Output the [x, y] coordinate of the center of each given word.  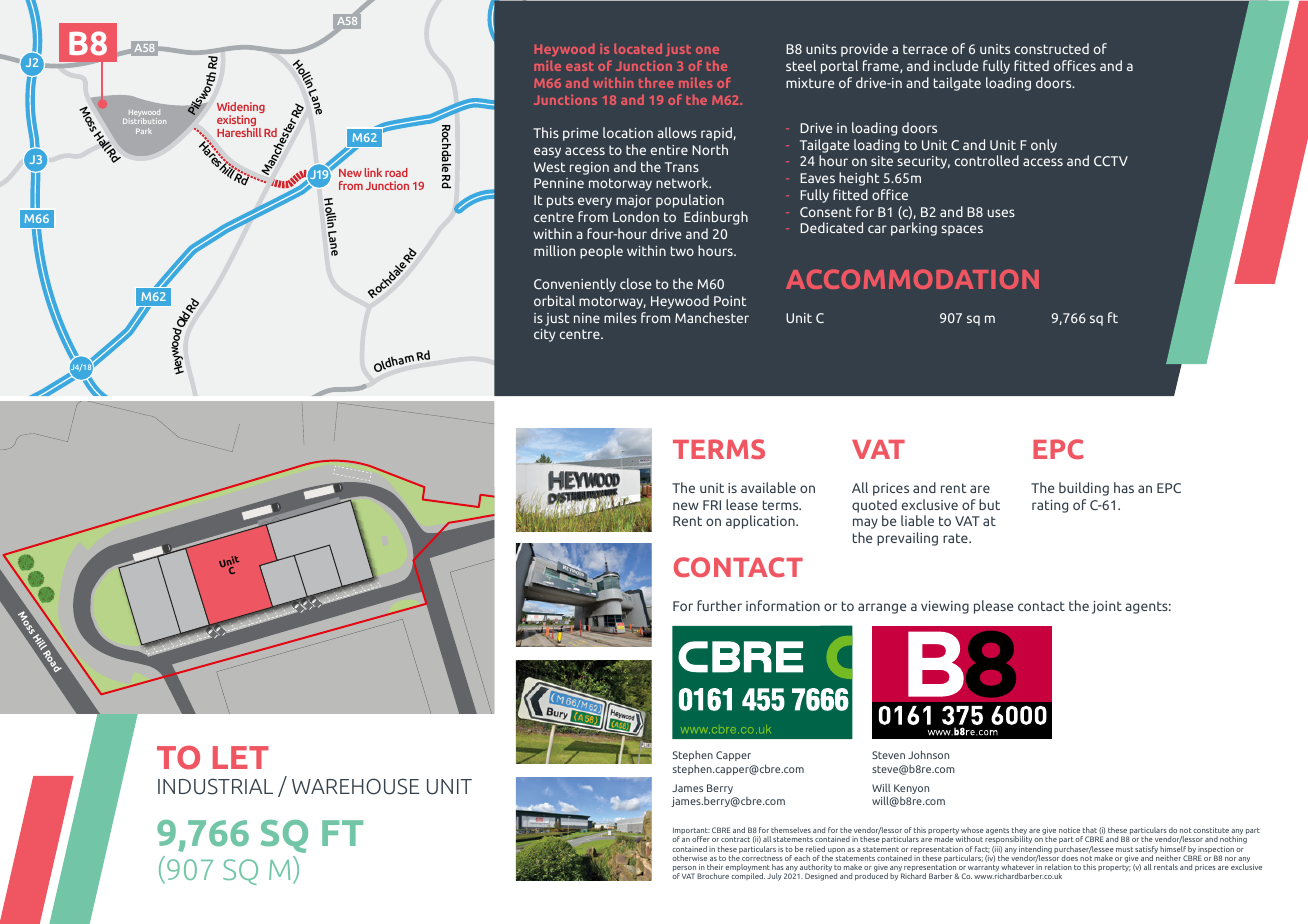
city [544, 335]
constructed [1052, 48]
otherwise [689, 858]
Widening [241, 109]
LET [241, 757]
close [635, 283]
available [768, 487]
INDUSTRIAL [215, 786]
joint [1107, 607]
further [719, 605]
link [373, 172]
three [656, 82]
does [1069, 858]
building [1084, 489]
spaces [962, 230]
